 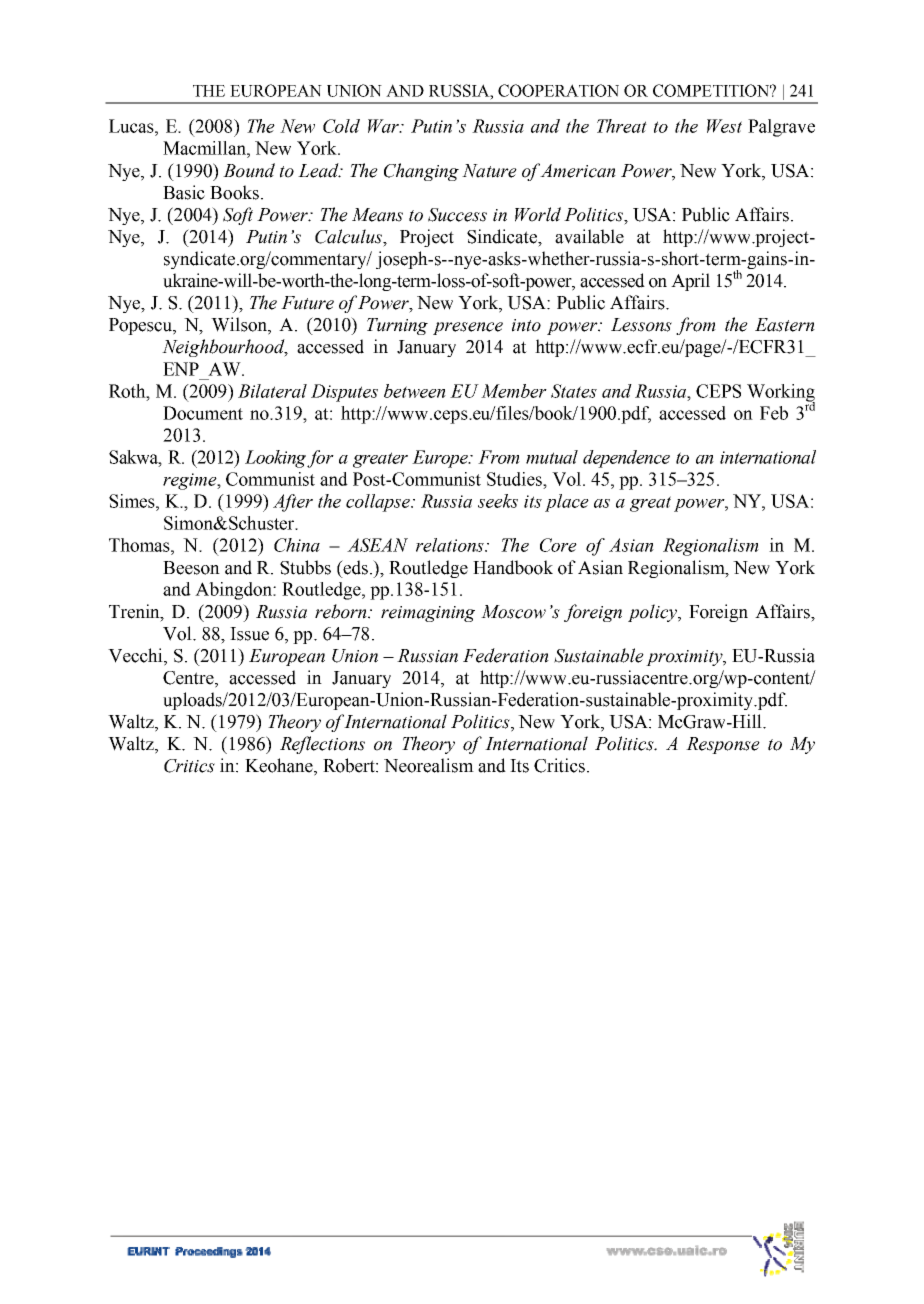 What do you see at coordinates (415, 391) in the screenshot?
I see `between` at bounding box center [415, 391].
